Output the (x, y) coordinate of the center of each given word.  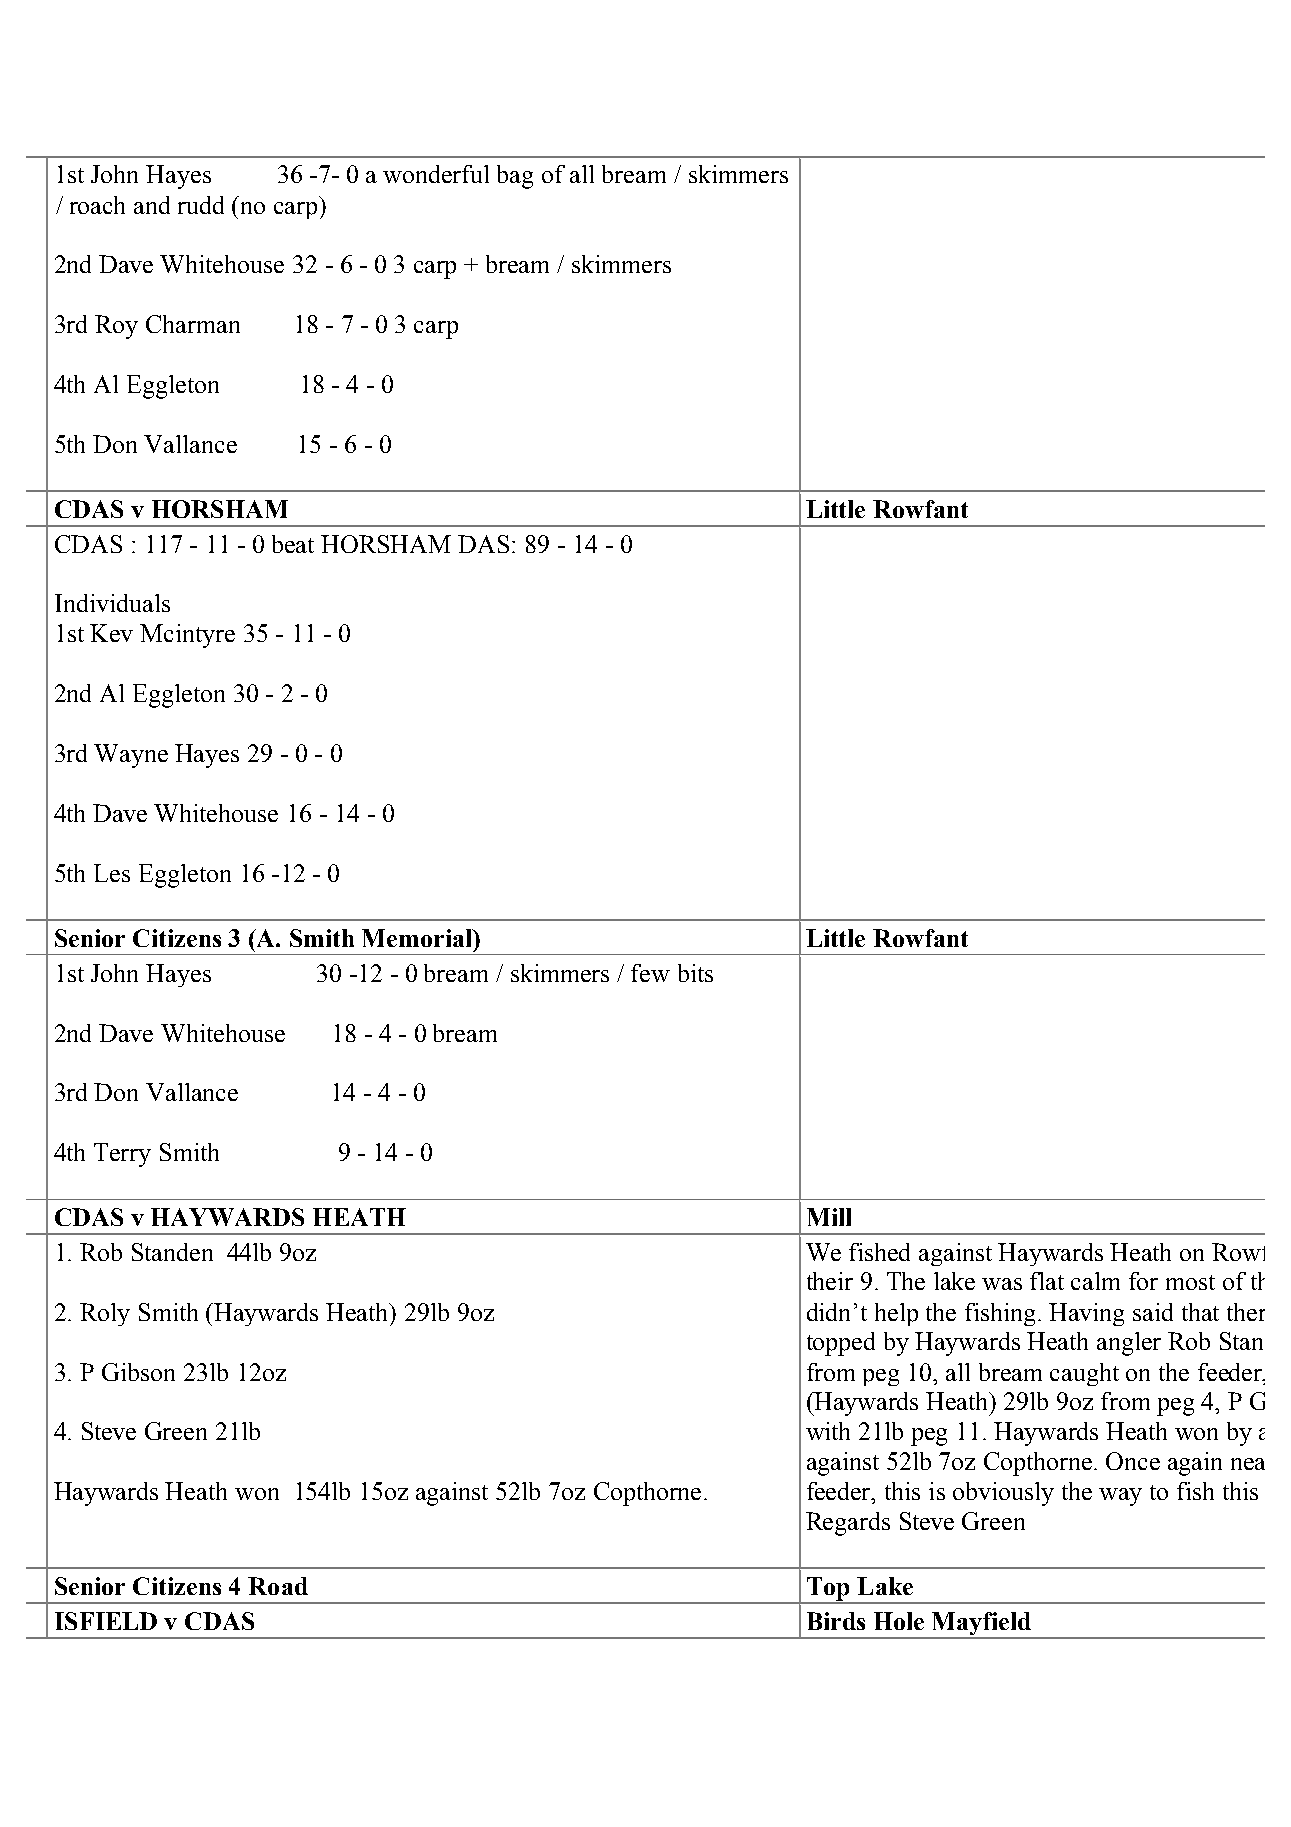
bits (695, 973)
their (830, 1281)
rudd (201, 205)
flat (1047, 1281)
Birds (836, 1621)
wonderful (436, 174)
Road (278, 1586)
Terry (122, 1155)
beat (293, 544)
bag (515, 177)
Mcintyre (187, 636)
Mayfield (982, 1625)
